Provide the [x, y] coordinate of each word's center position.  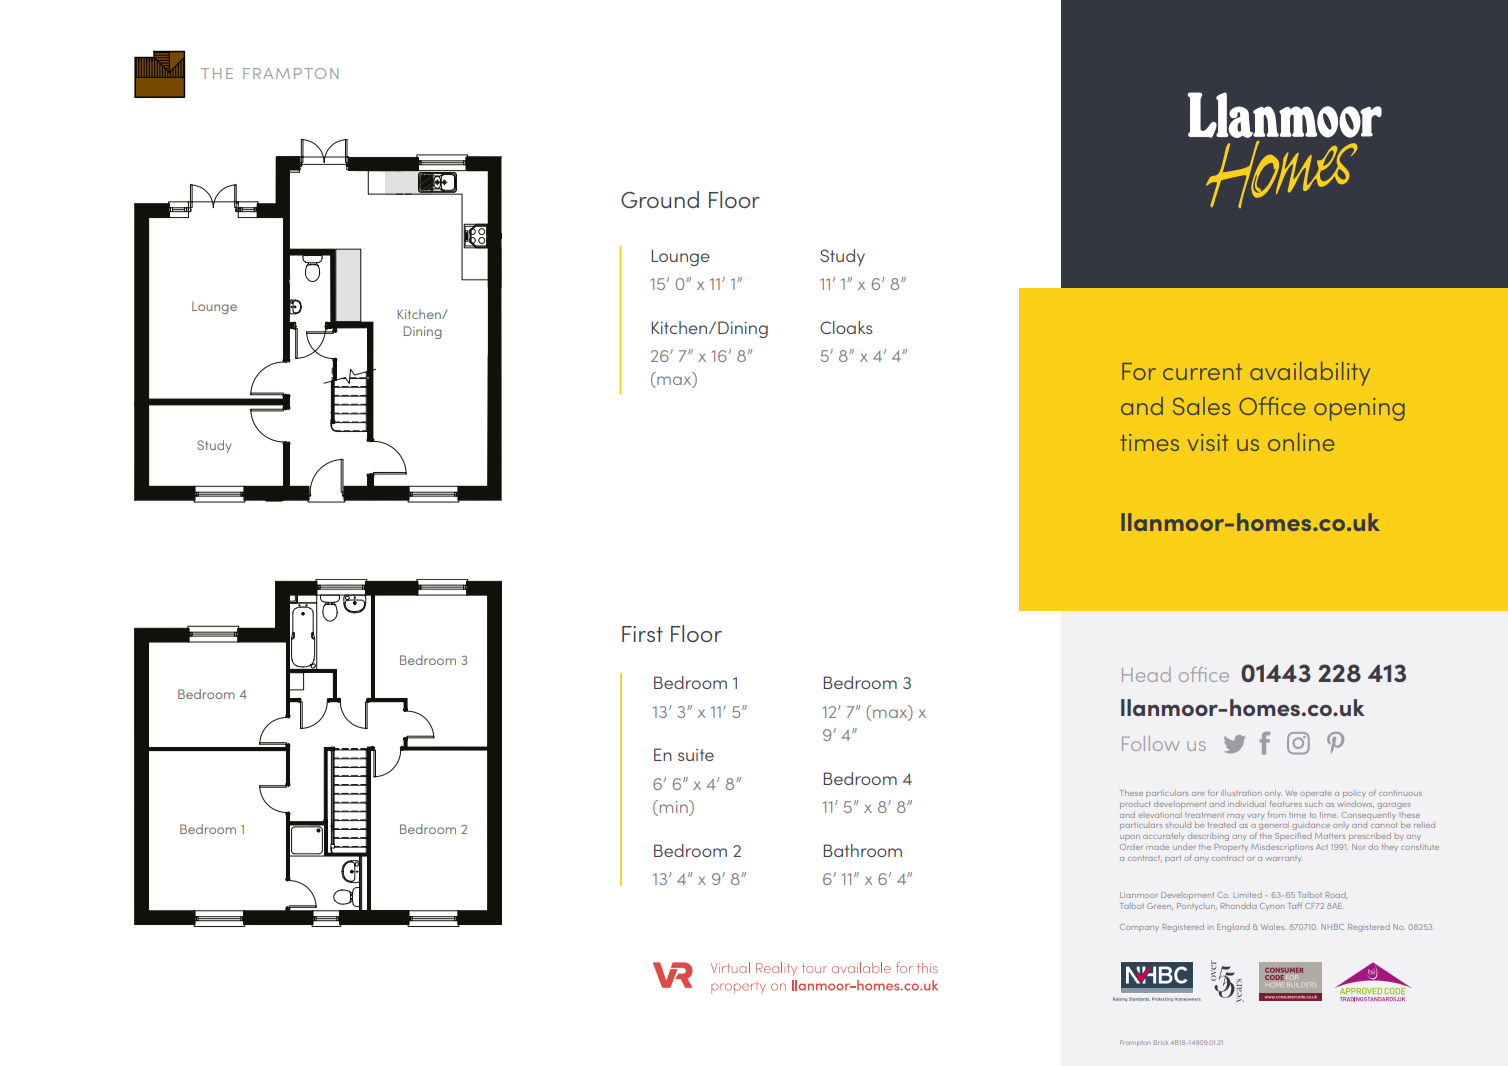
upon [1130, 838]
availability [1310, 374]
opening [1359, 409]
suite [696, 755]
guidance [1311, 827]
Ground [660, 199]
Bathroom [862, 850]
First [642, 634]
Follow [1150, 743]
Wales [1273, 927]
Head [1146, 674]
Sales [1202, 406]
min [675, 806]
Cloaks [846, 327]
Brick [1160, 1042]
